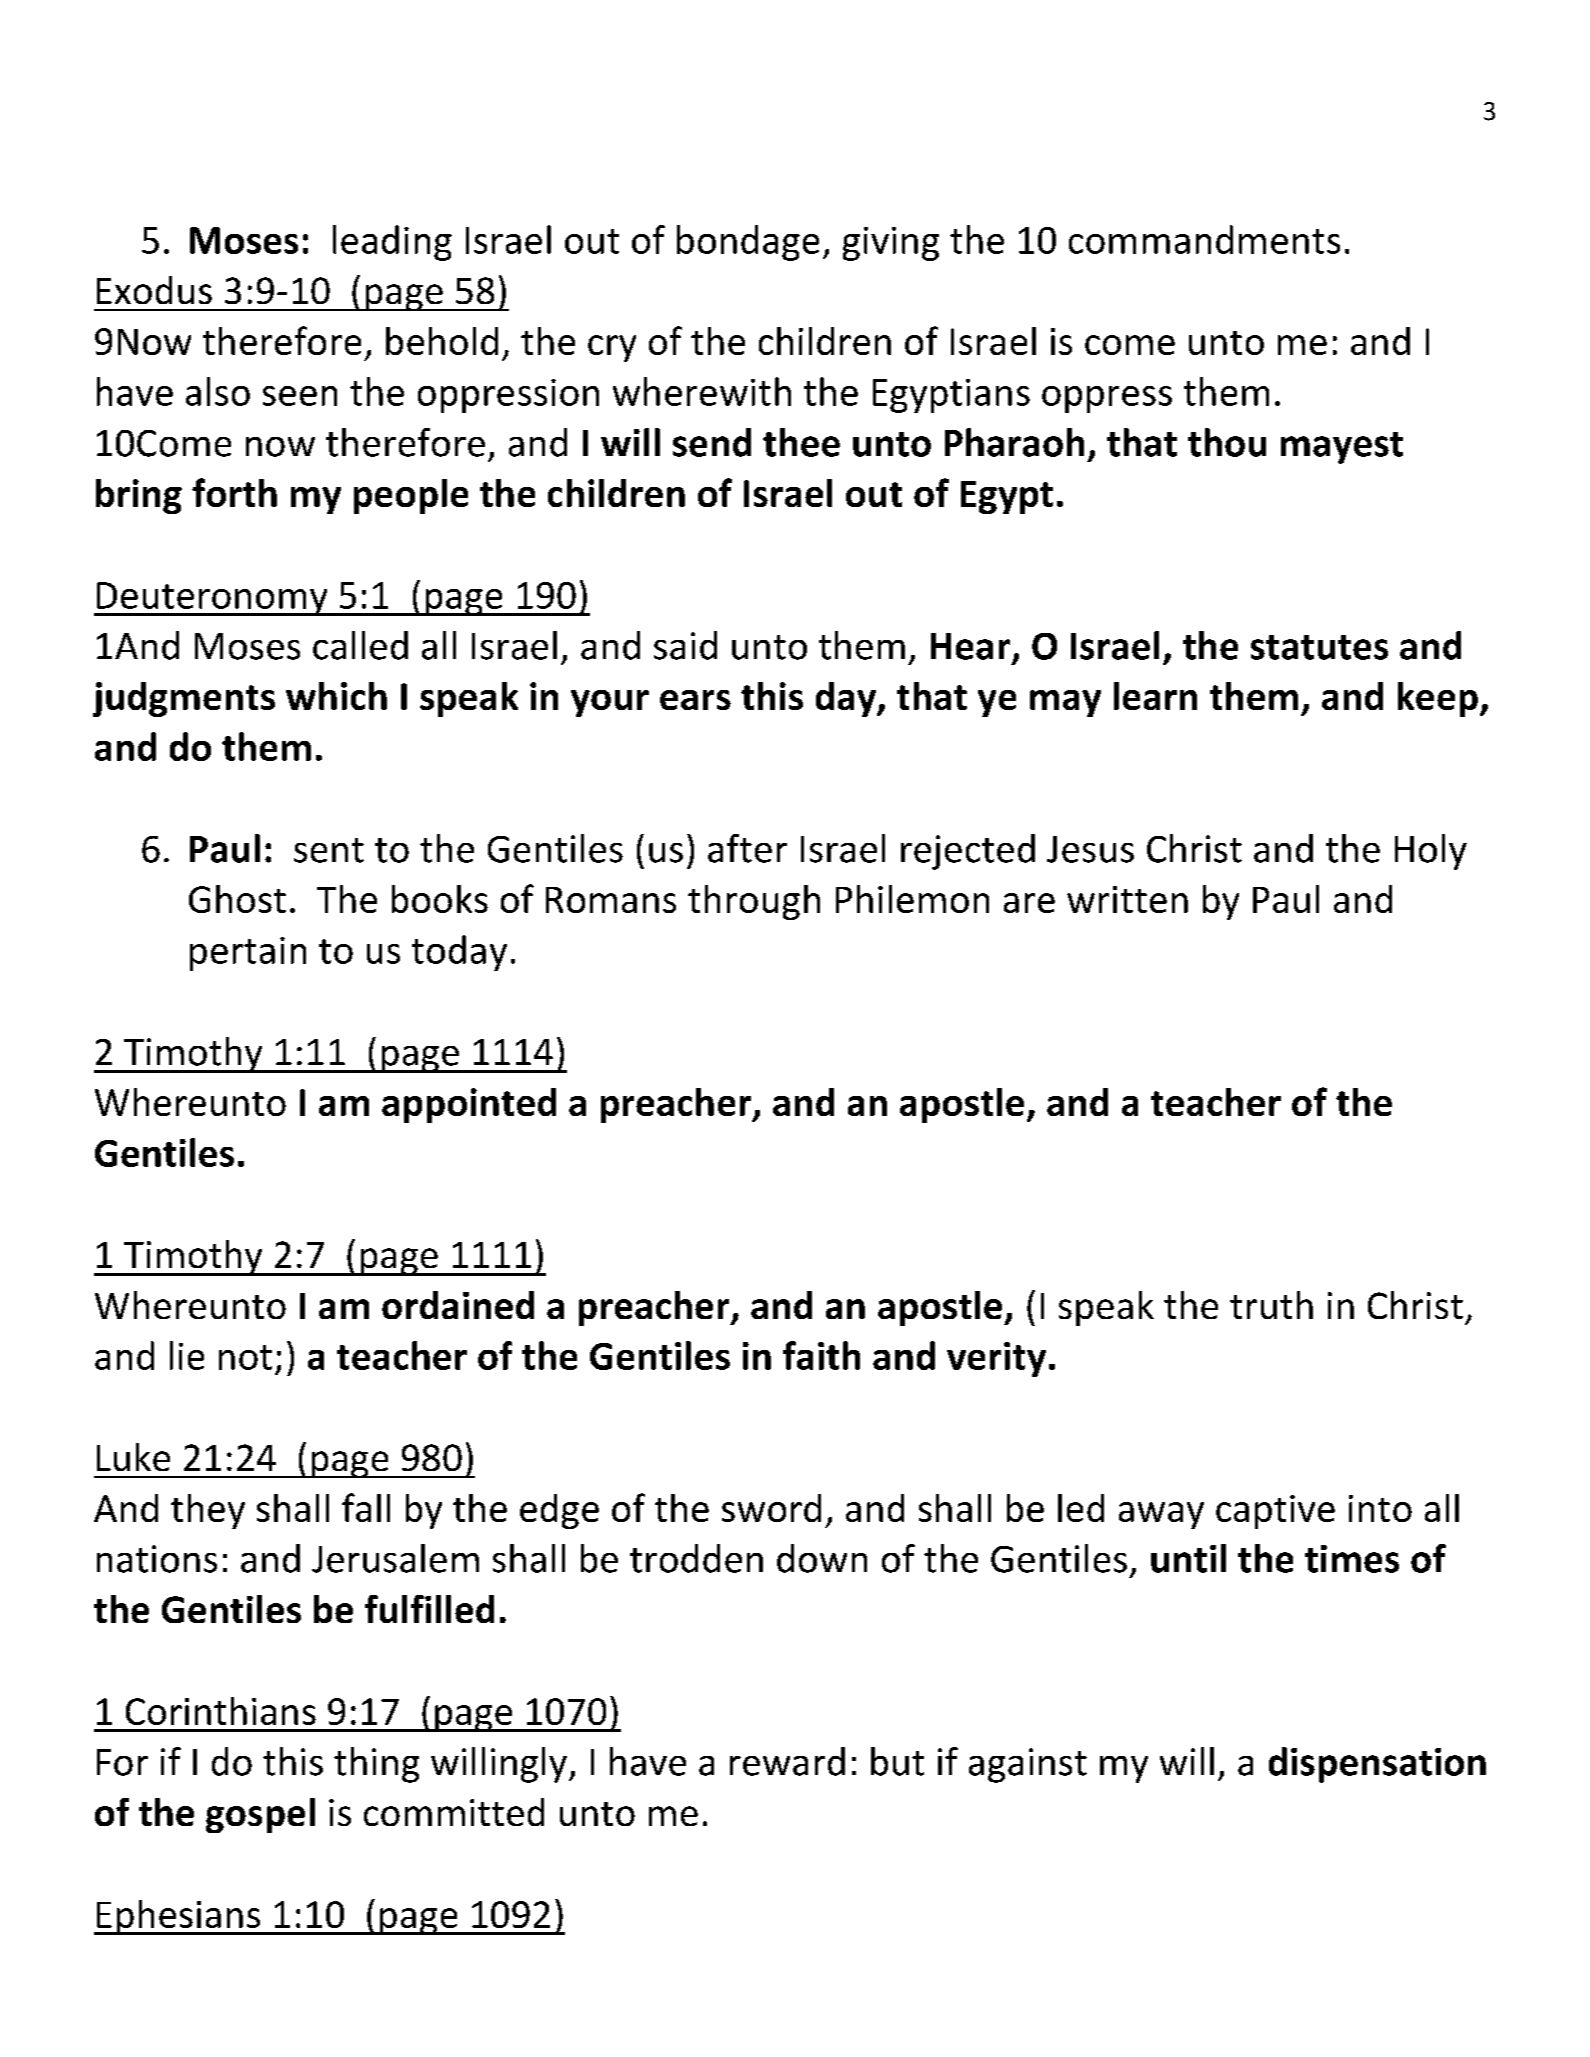 The image size is (1590, 2057). What do you see at coordinates (260, 1815) in the screenshot?
I see `gospel` at bounding box center [260, 1815].
